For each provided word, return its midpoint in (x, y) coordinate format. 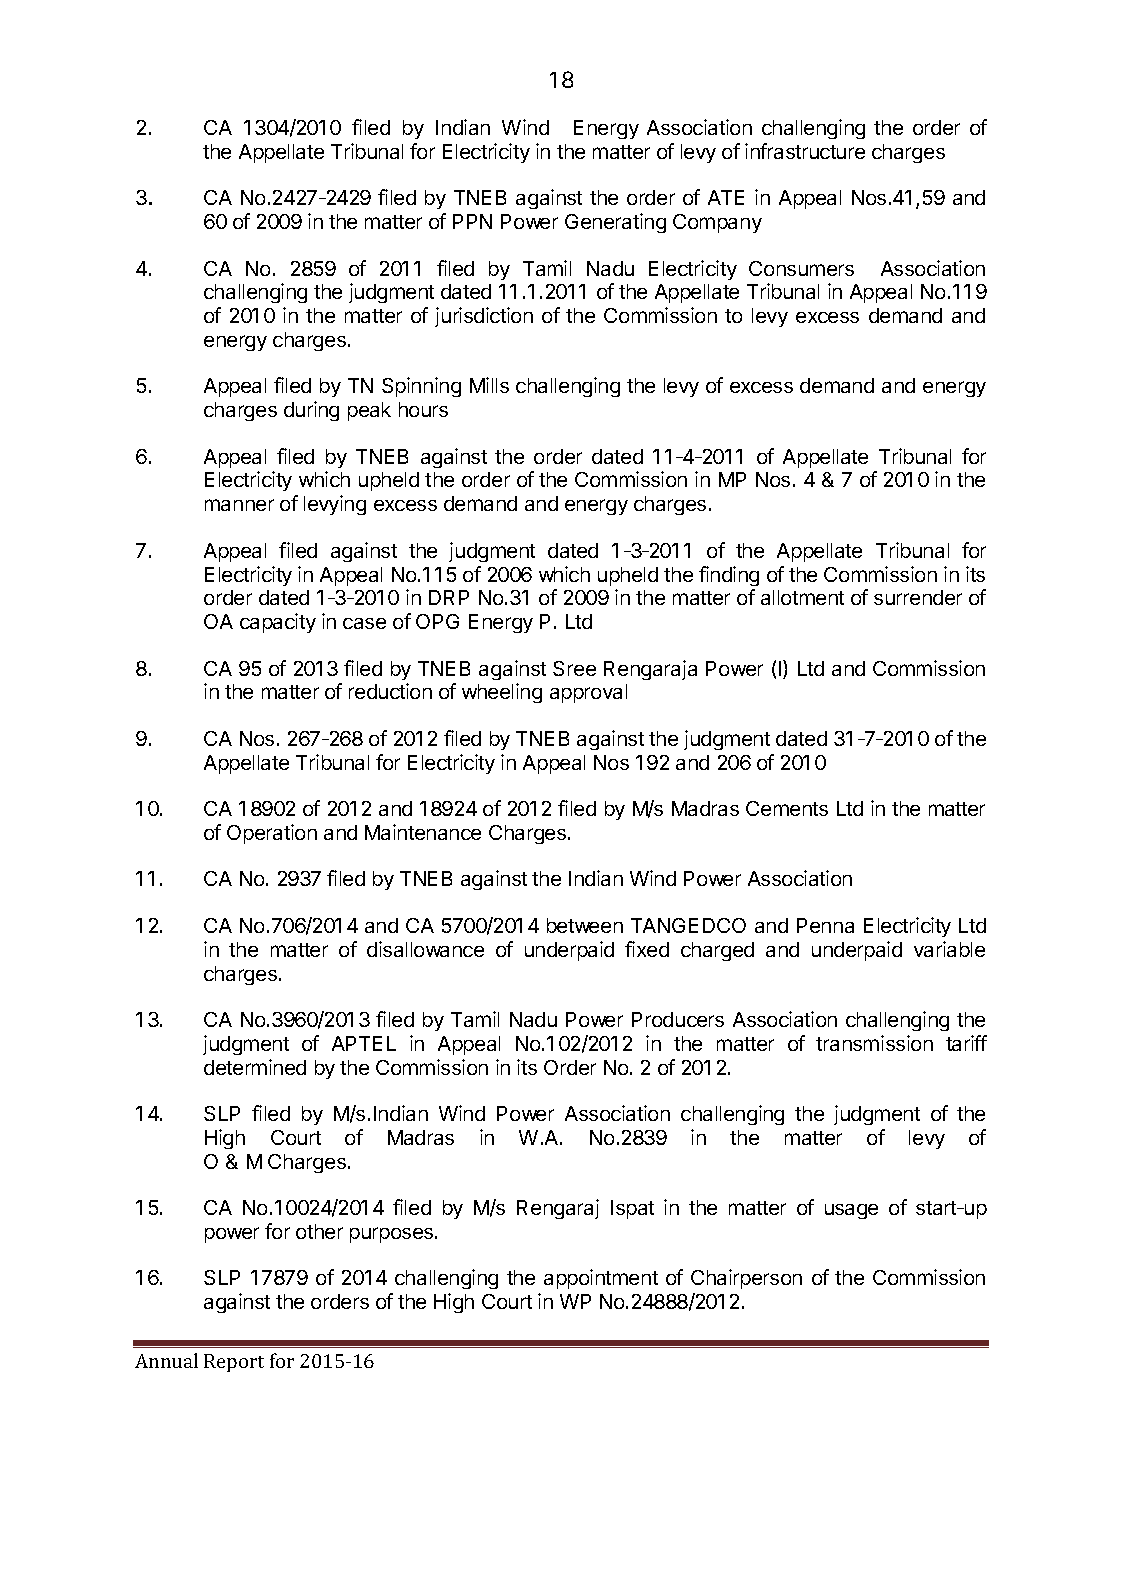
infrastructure (805, 151)
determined (255, 1067)
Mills (489, 385)
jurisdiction (484, 317)
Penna (825, 925)
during (311, 411)
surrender (918, 597)
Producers (678, 1019)
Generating (615, 223)
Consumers (801, 268)
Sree (574, 668)
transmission (874, 1043)
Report (234, 1363)
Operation (272, 834)
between (585, 925)
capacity (278, 623)
